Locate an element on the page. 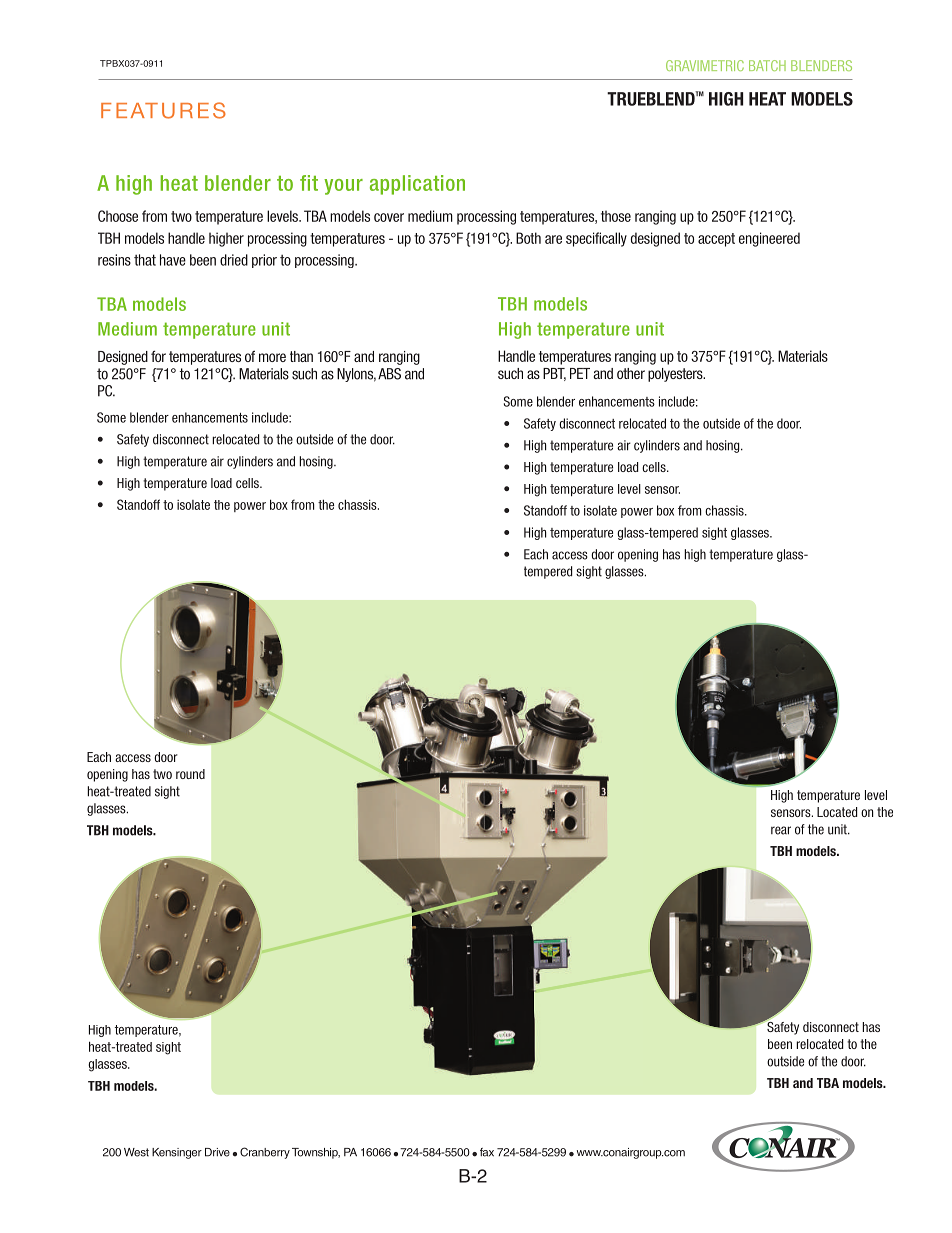 Image resolution: width=952 pixels, height=1233 pixels. Cranberry is located at coordinates (265, 1153).
